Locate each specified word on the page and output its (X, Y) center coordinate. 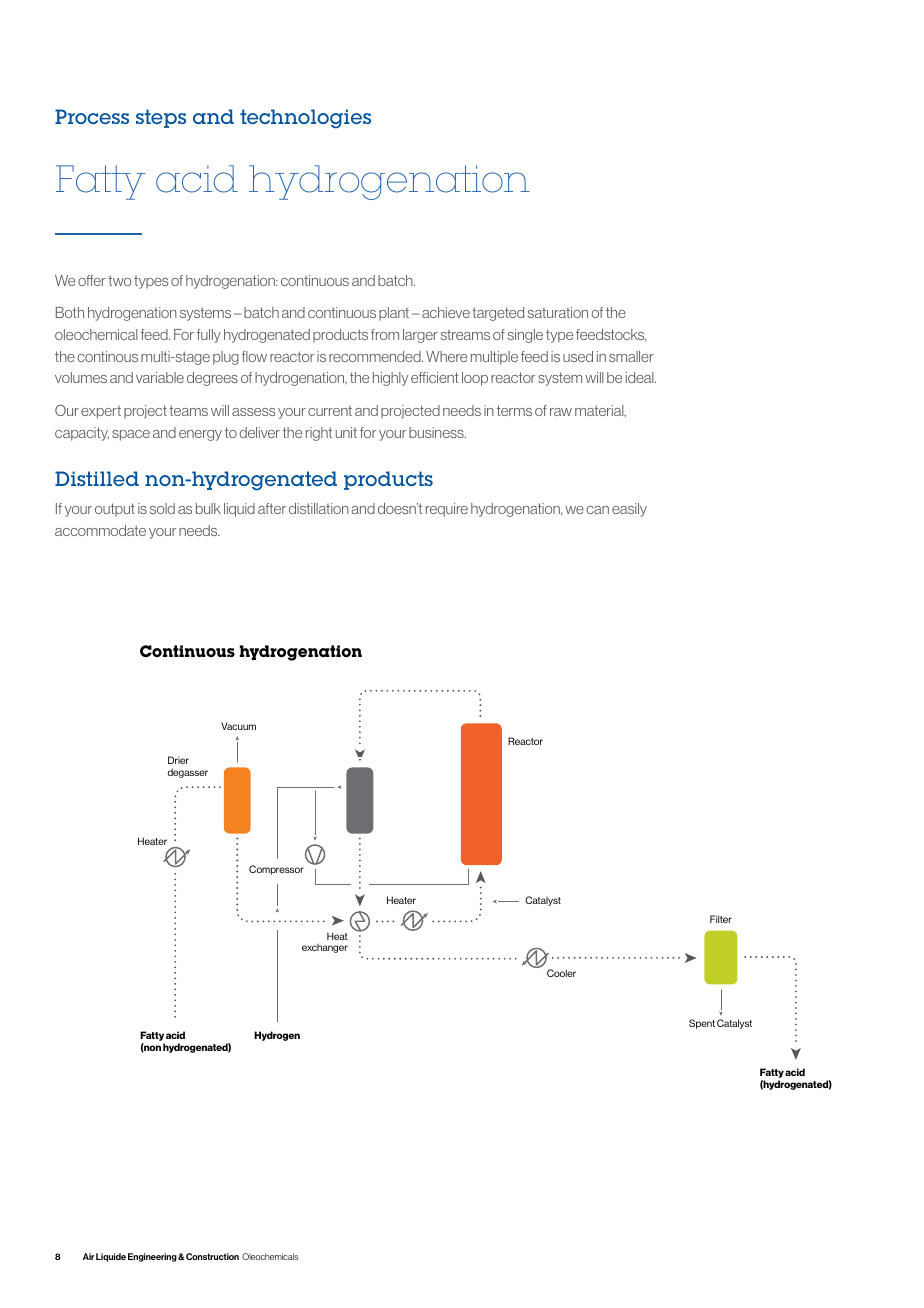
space (131, 435)
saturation (558, 312)
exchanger (325, 948)
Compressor (276, 870)
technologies (305, 119)
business (437, 432)
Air (88, 1256)
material (600, 411)
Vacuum (238, 726)
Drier (178, 760)
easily (629, 510)
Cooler (561, 973)
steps (161, 118)
